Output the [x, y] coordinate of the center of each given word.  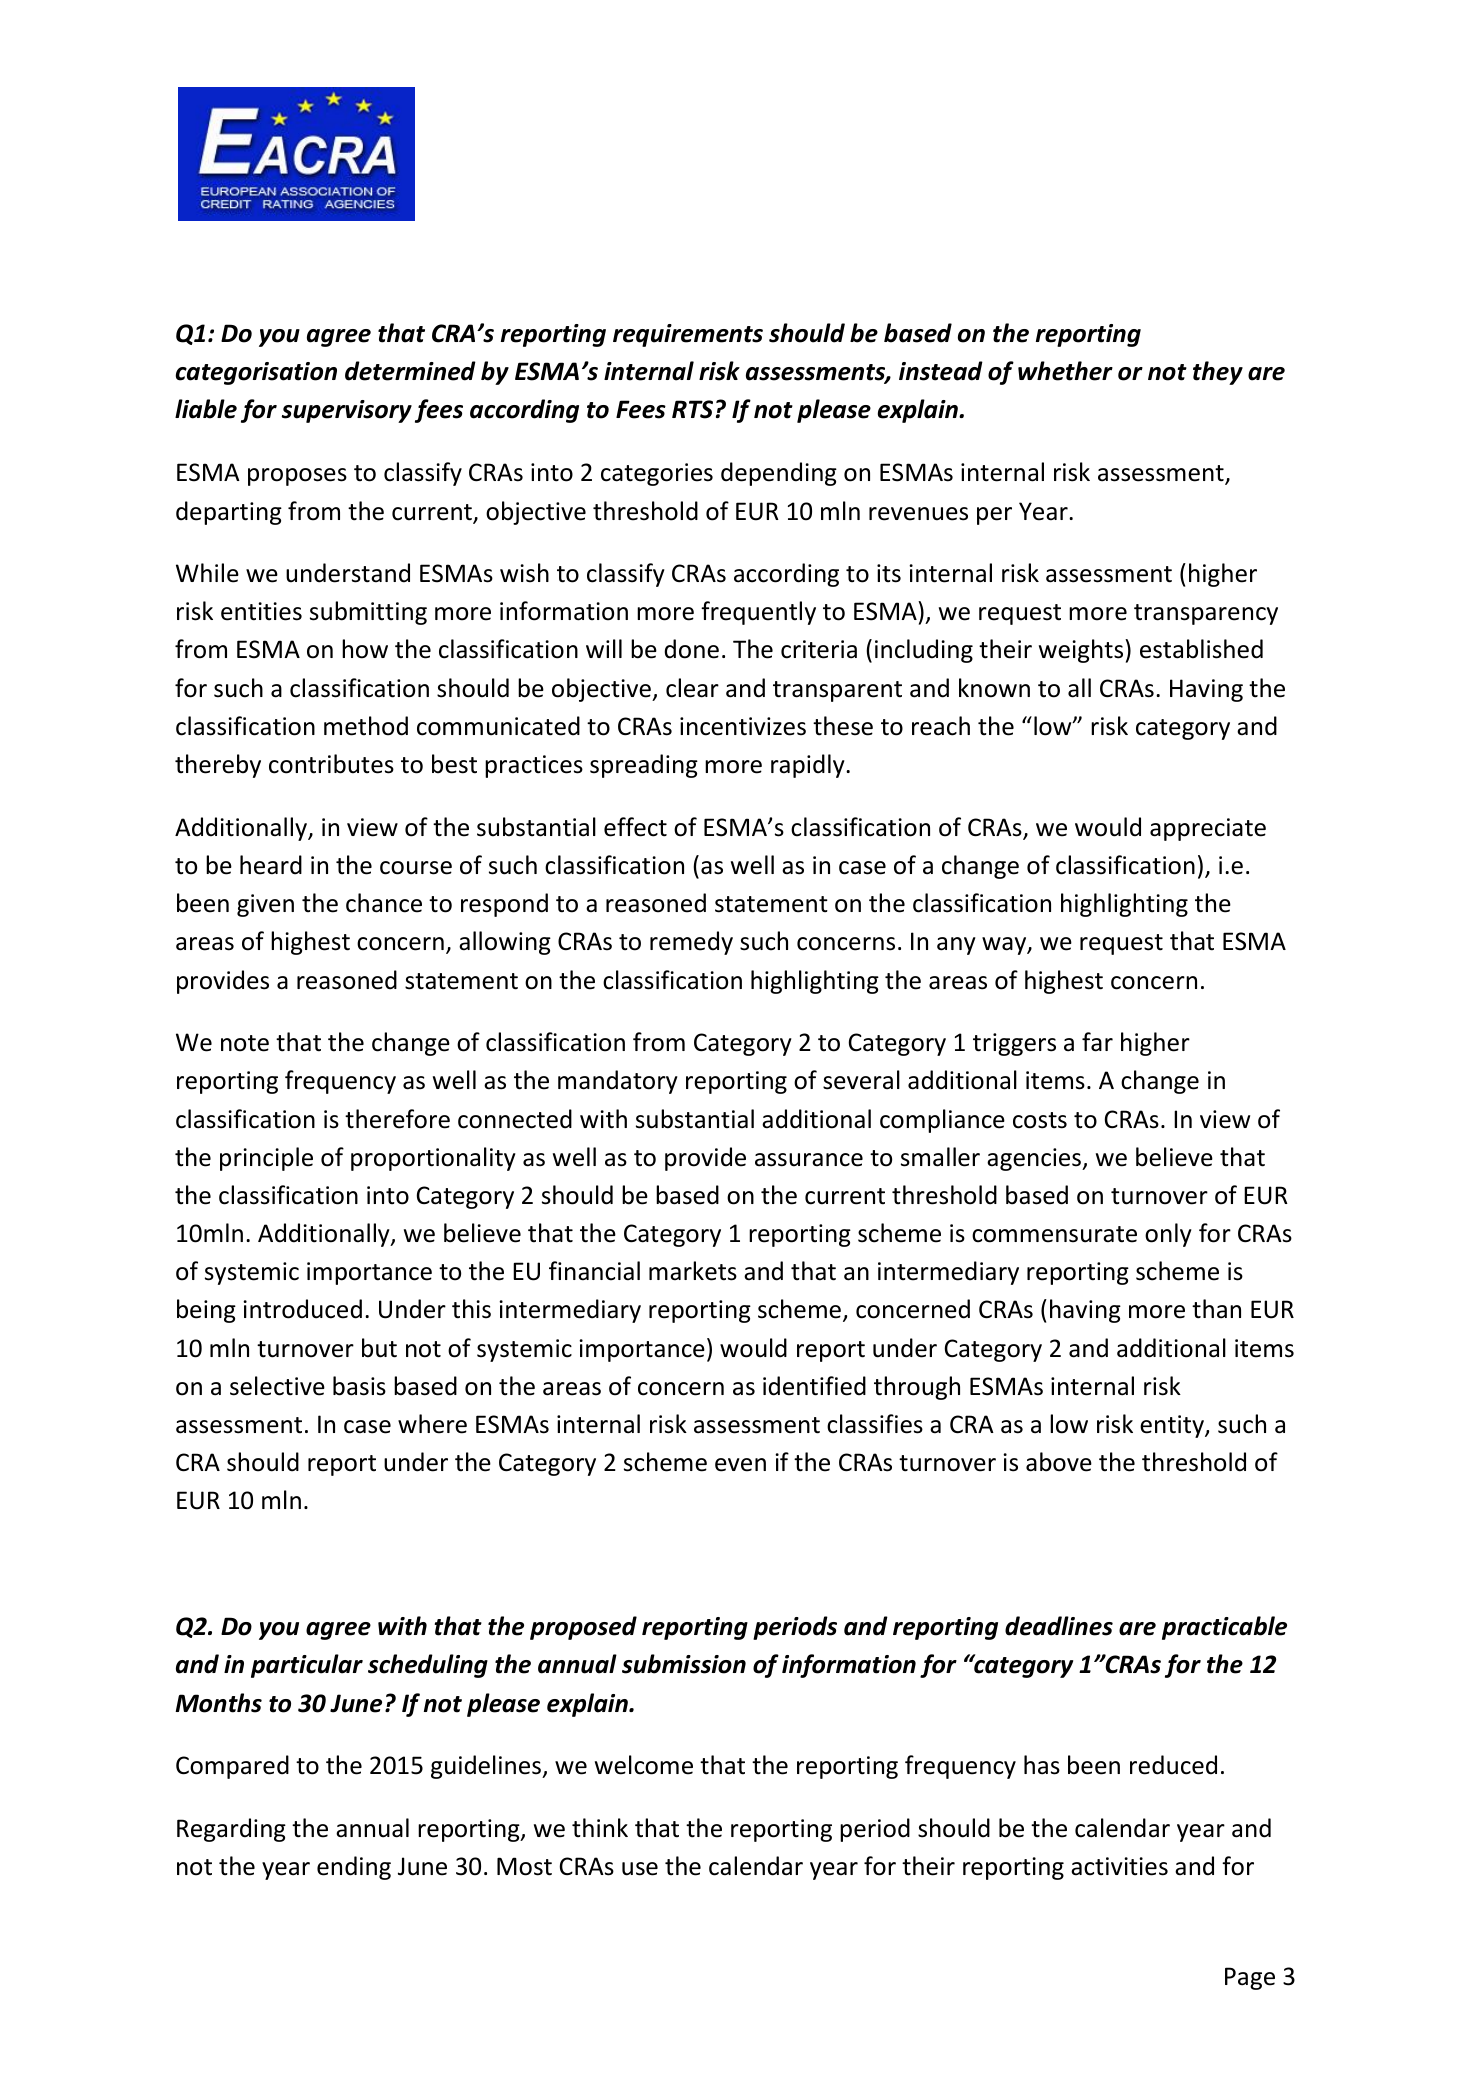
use [640, 1869]
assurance [809, 1160]
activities [1119, 1866]
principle [266, 1159]
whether [1065, 371]
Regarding [231, 1830]
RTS [692, 409]
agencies [1035, 1159]
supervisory [347, 411]
